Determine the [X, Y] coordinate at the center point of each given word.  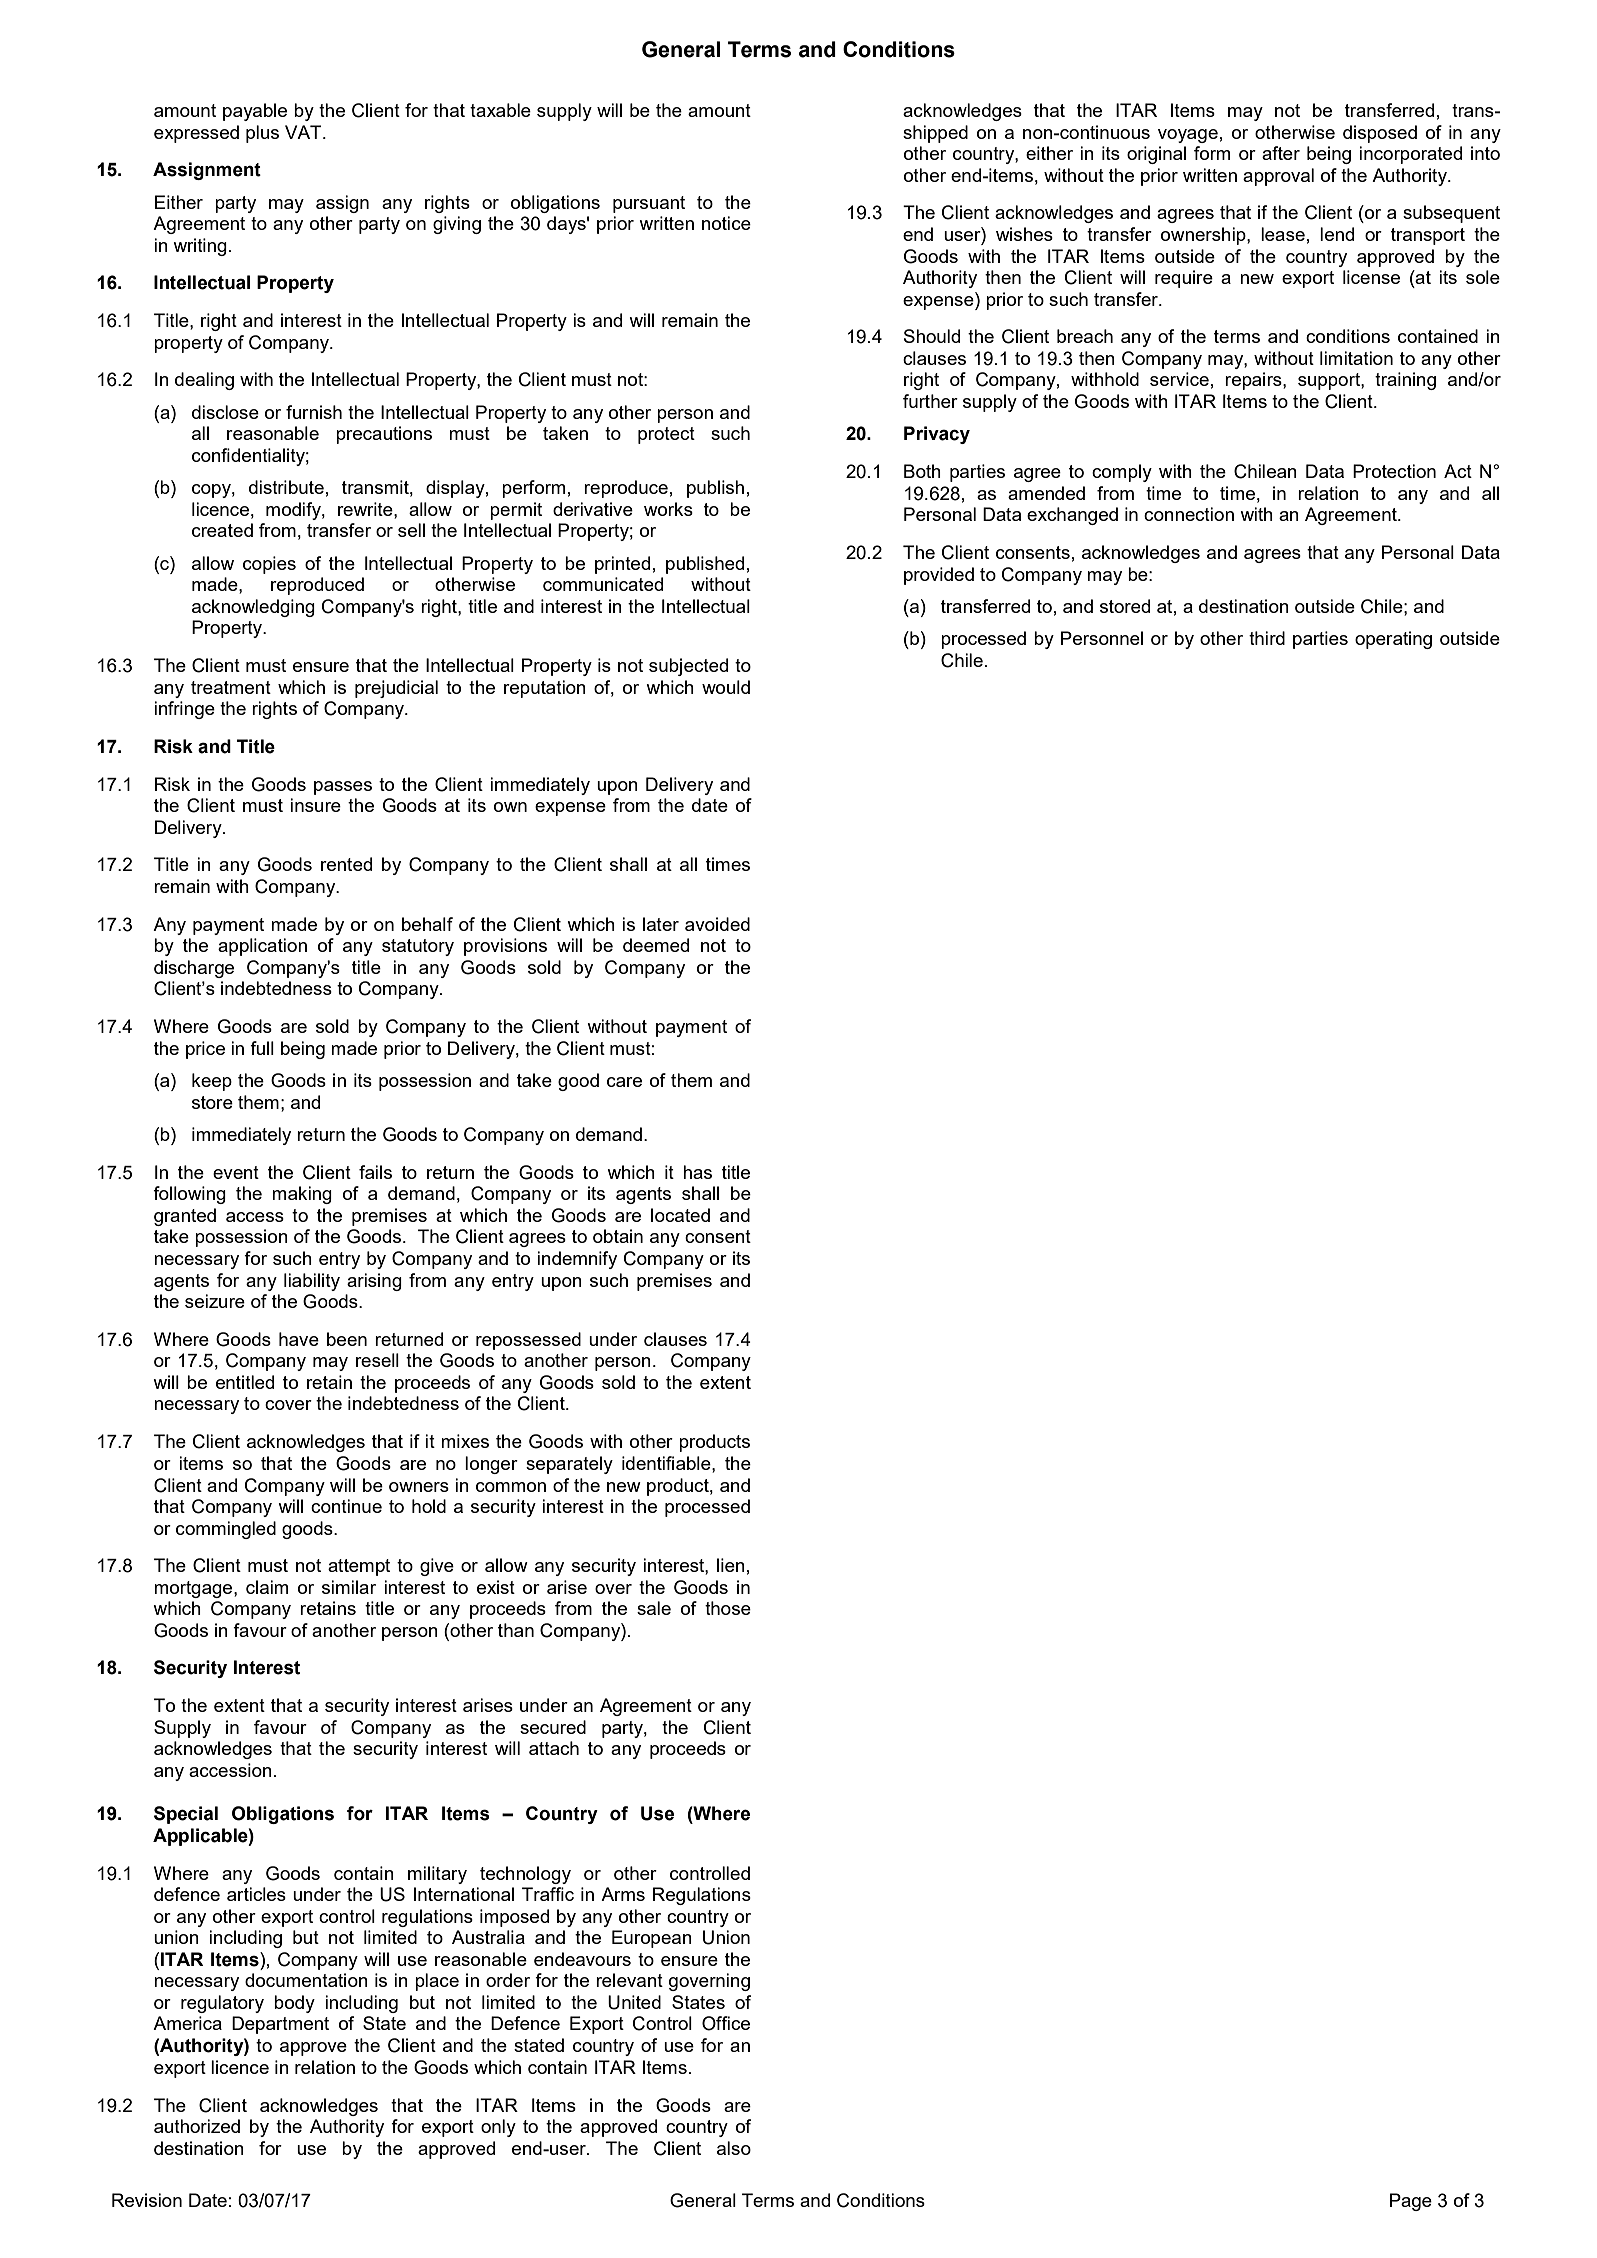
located [680, 1215]
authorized [197, 2126]
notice [726, 223]
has [697, 1172]
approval [1278, 177]
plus [262, 134]
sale [654, 1608]
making [302, 1195]
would [726, 687]
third [1267, 638]
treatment [231, 687]
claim [267, 1587]
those [728, 1608]
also [734, 2148]
